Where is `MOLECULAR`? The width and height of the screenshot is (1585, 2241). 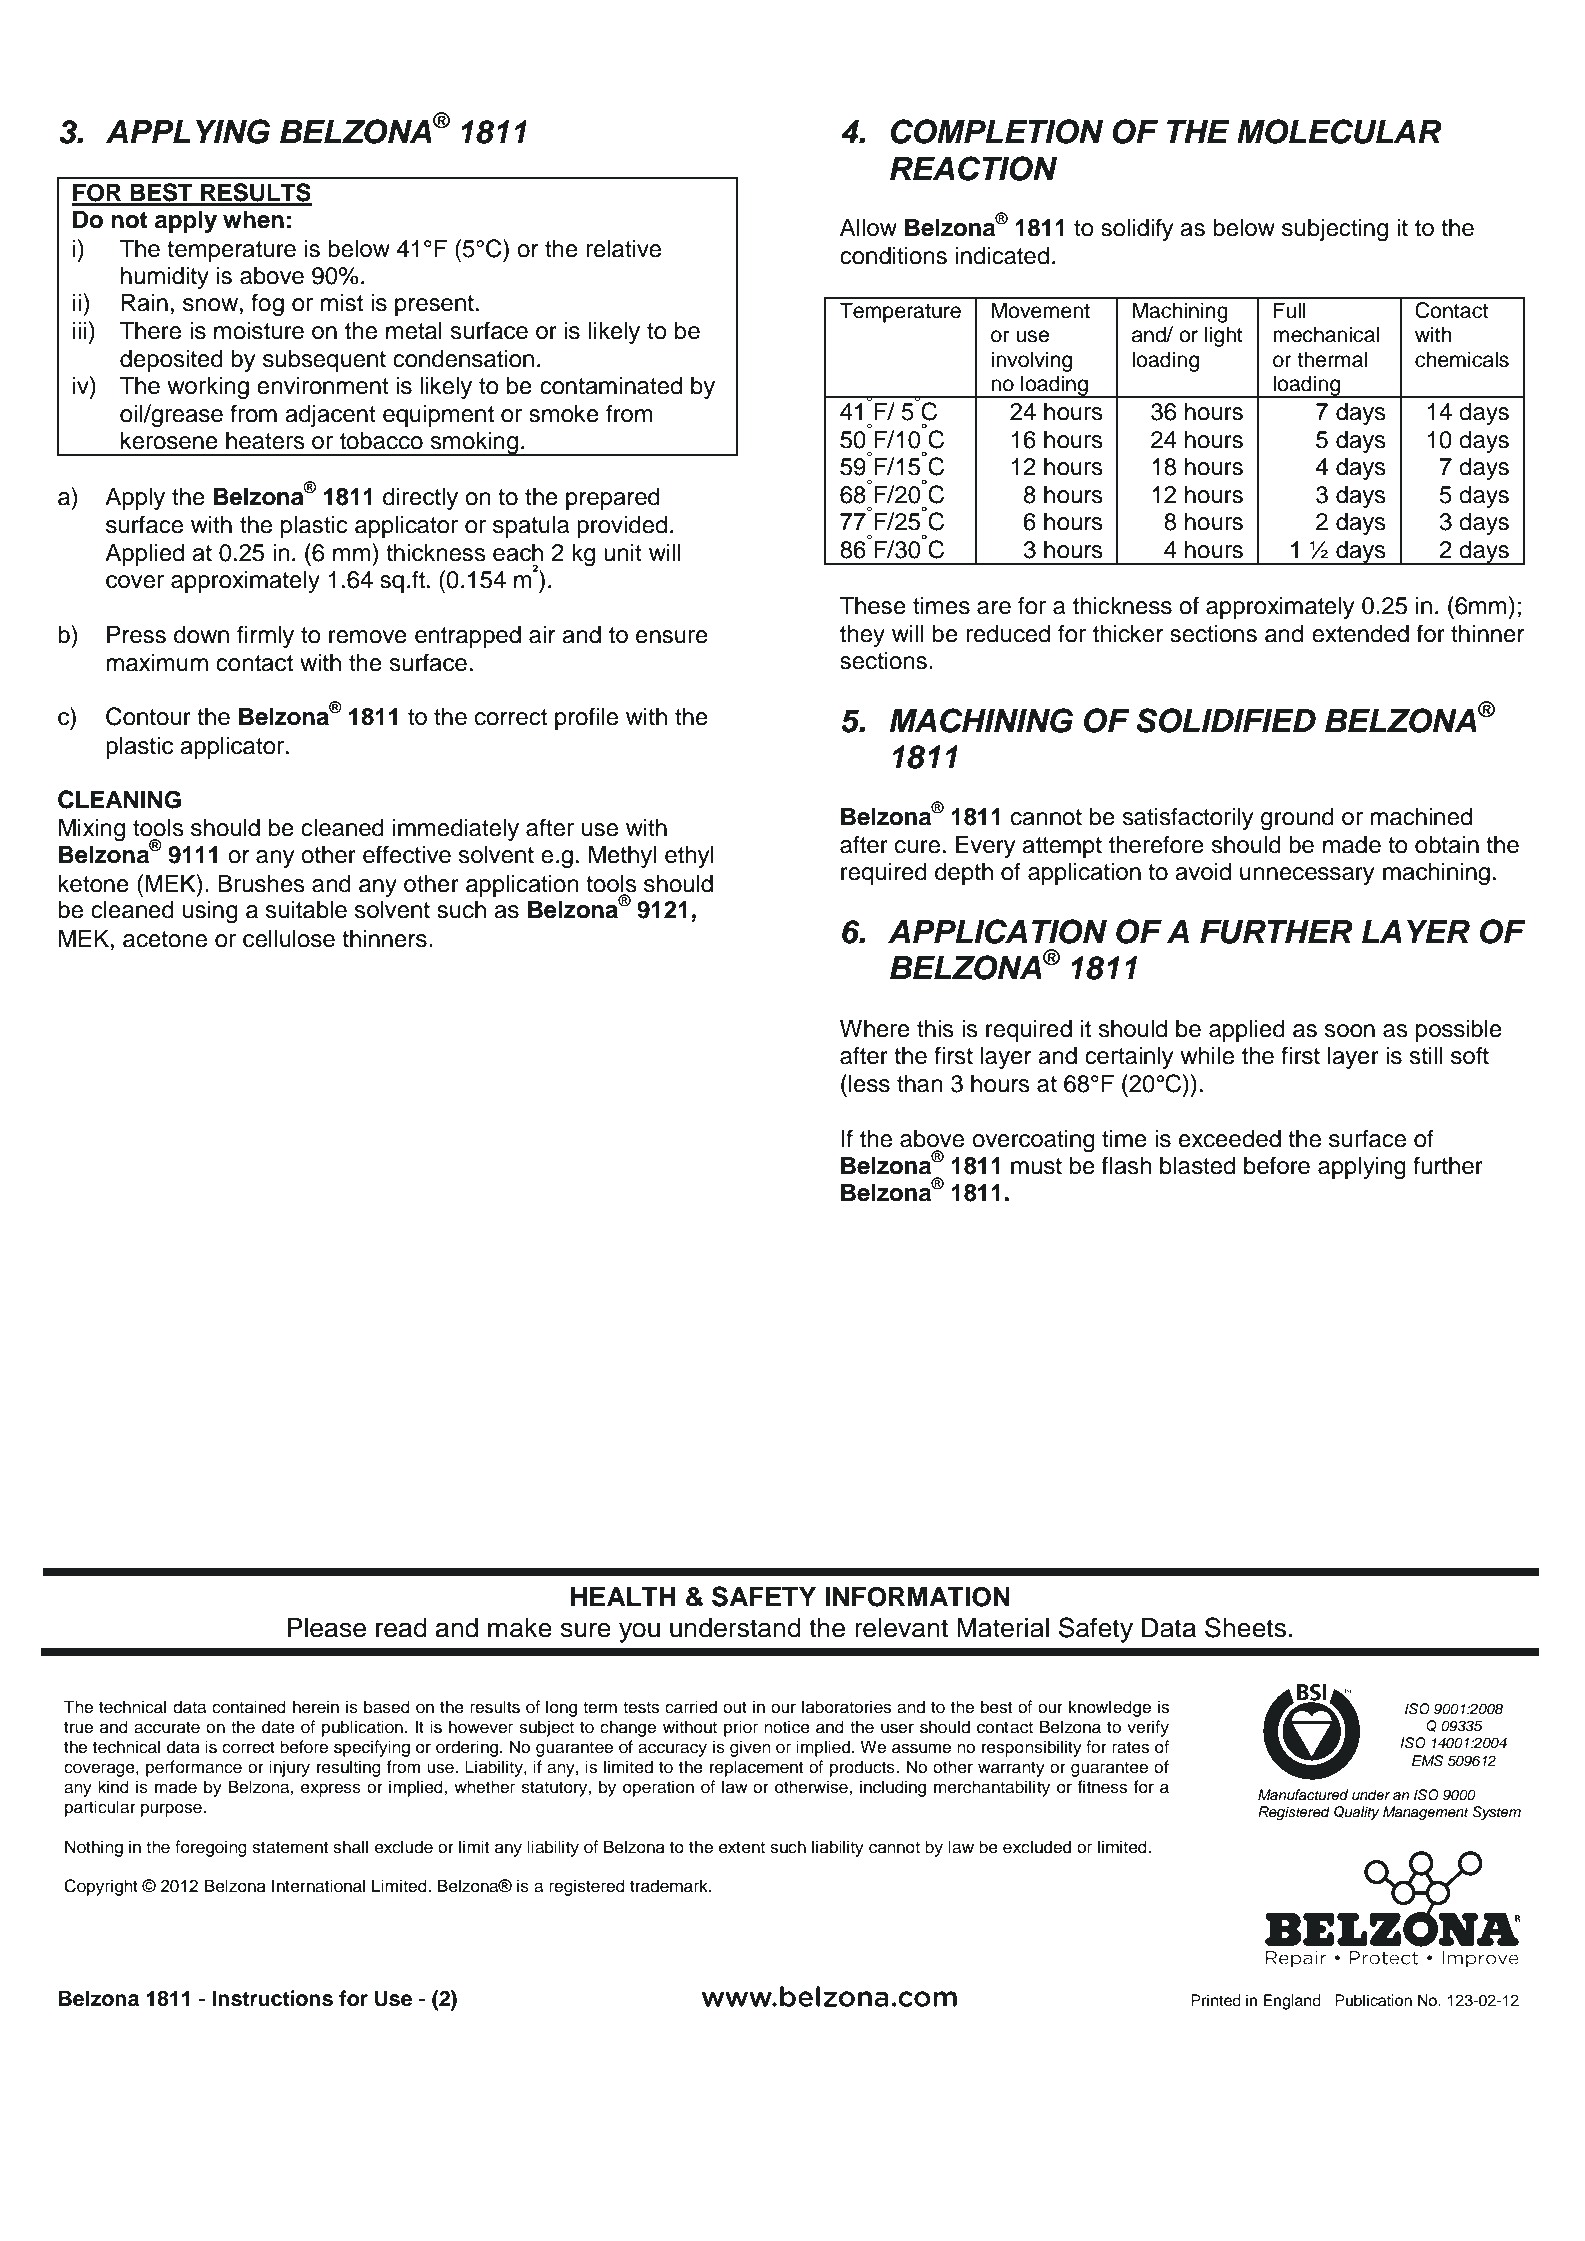
MOLECULAR is located at coordinates (1339, 131).
